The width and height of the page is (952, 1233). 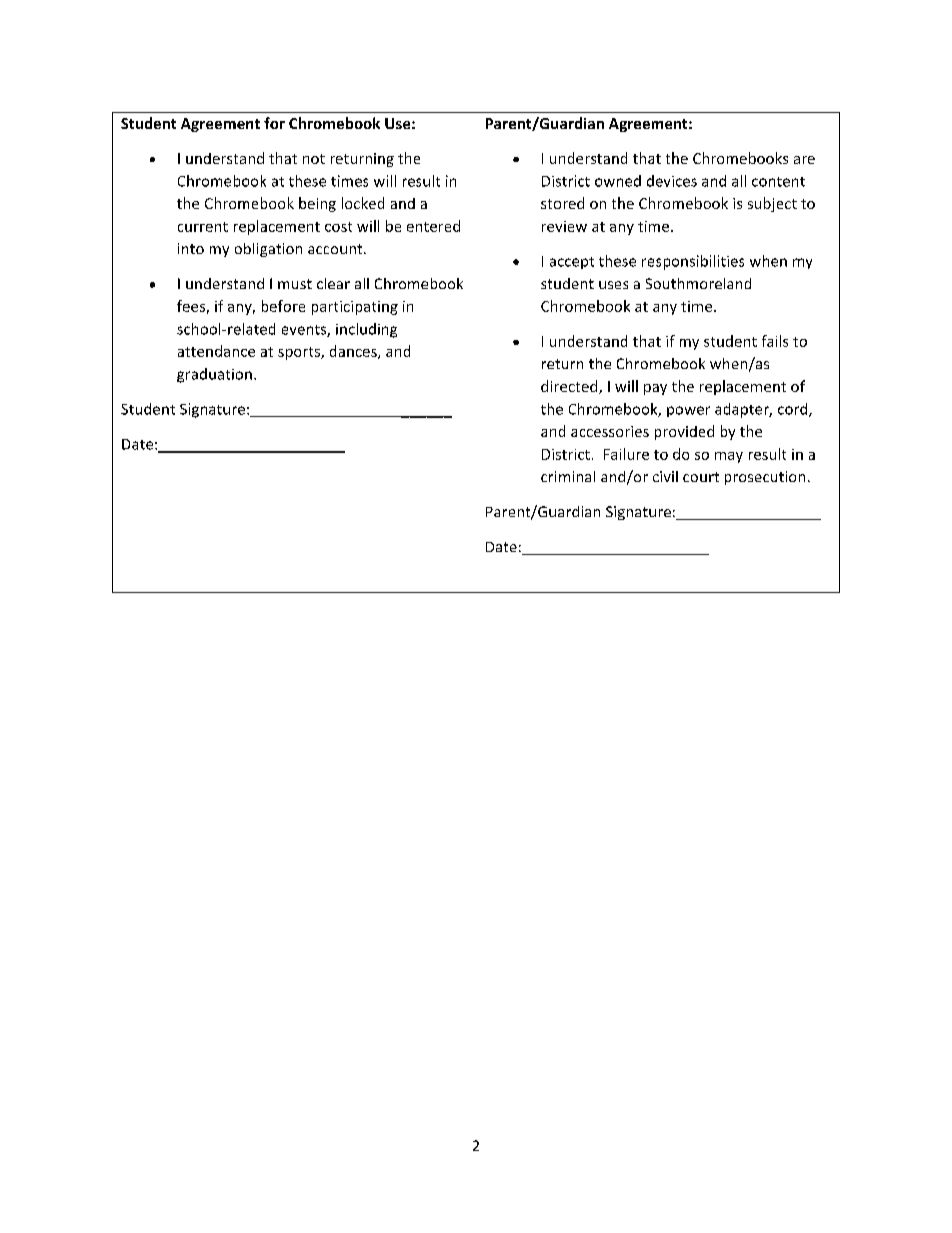 I want to click on pay, so click(x=655, y=389).
